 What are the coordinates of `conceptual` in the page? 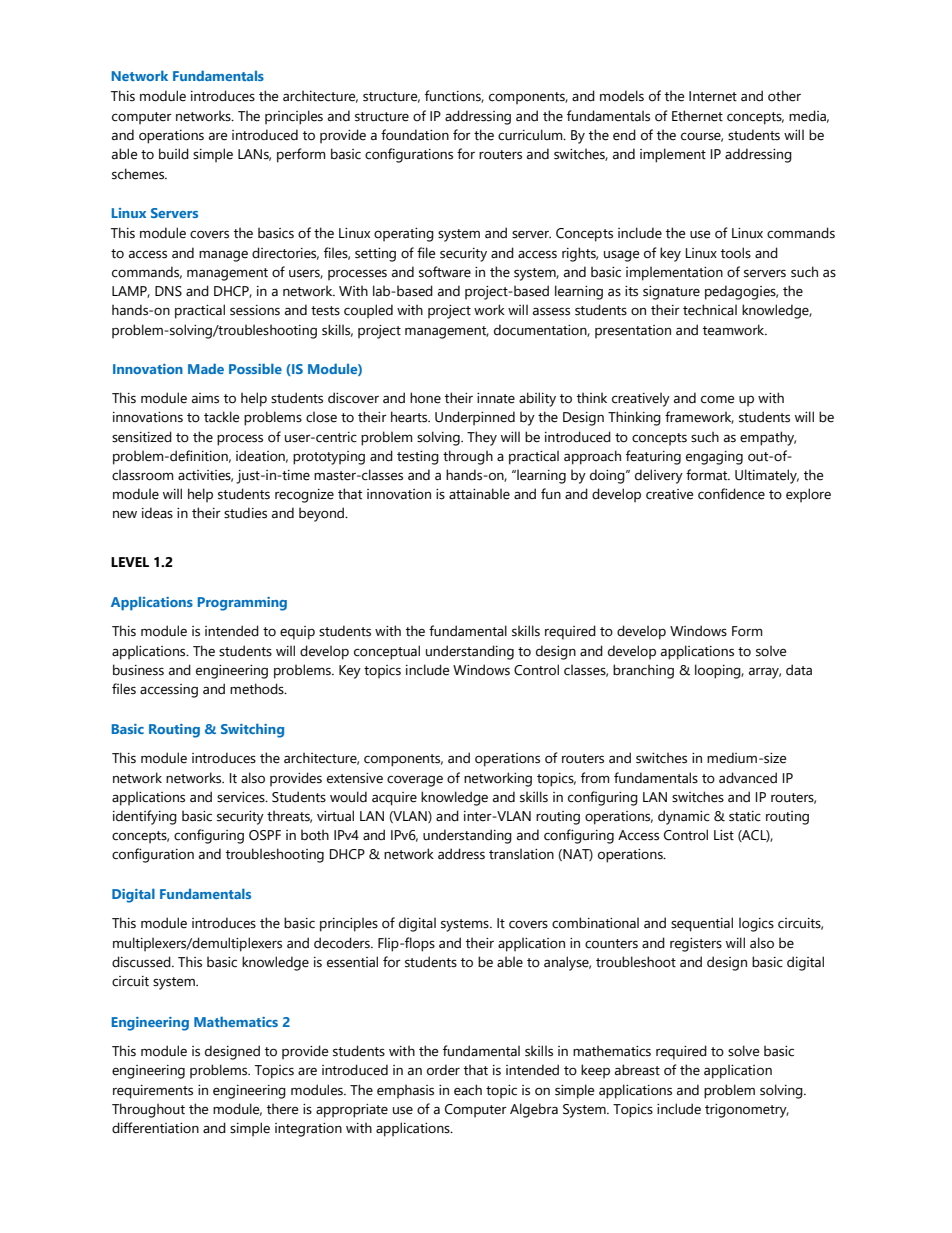 It's located at (387, 652).
